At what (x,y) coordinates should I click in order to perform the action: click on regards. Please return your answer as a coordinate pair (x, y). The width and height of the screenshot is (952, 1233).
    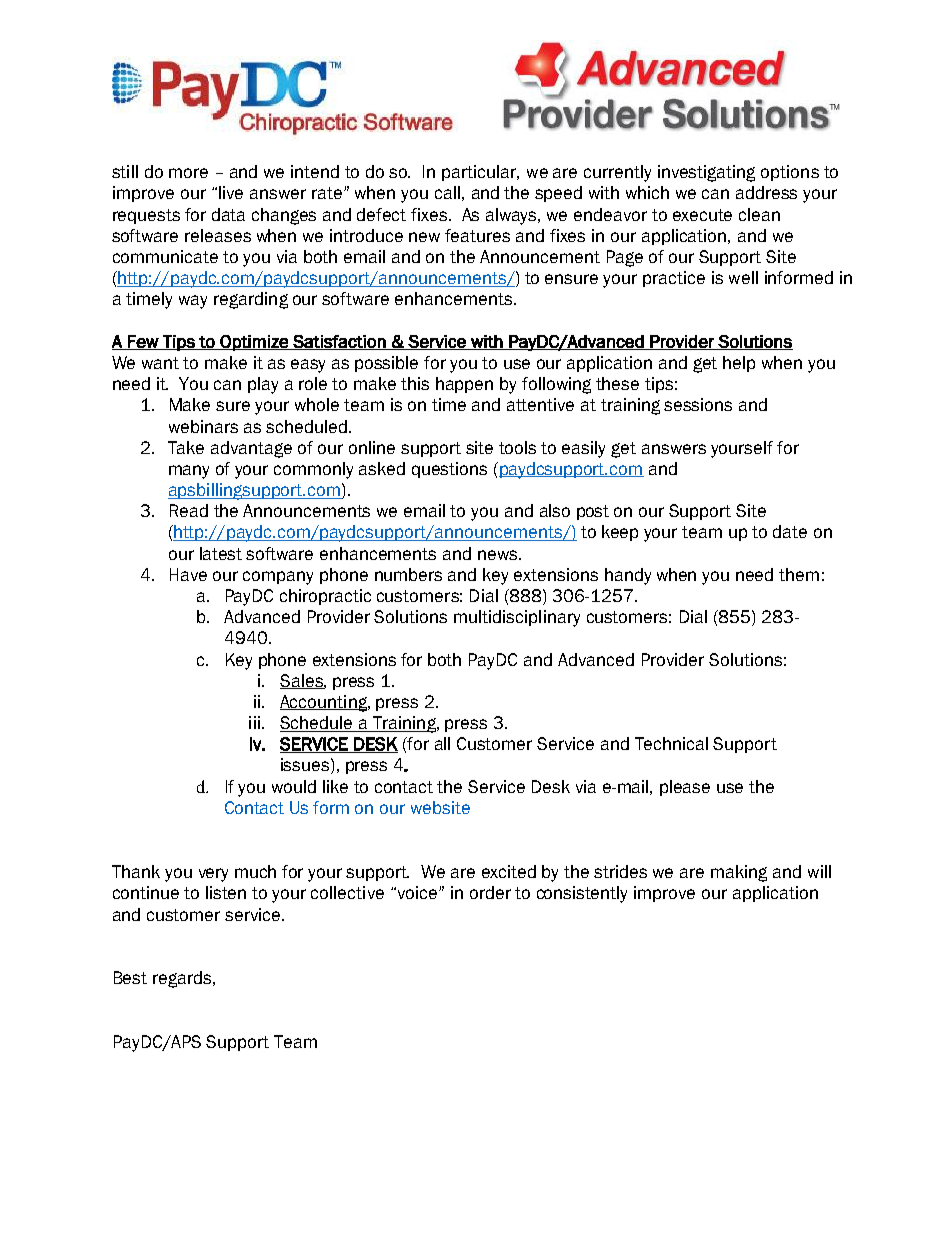
    Looking at the image, I should click on (183, 979).
